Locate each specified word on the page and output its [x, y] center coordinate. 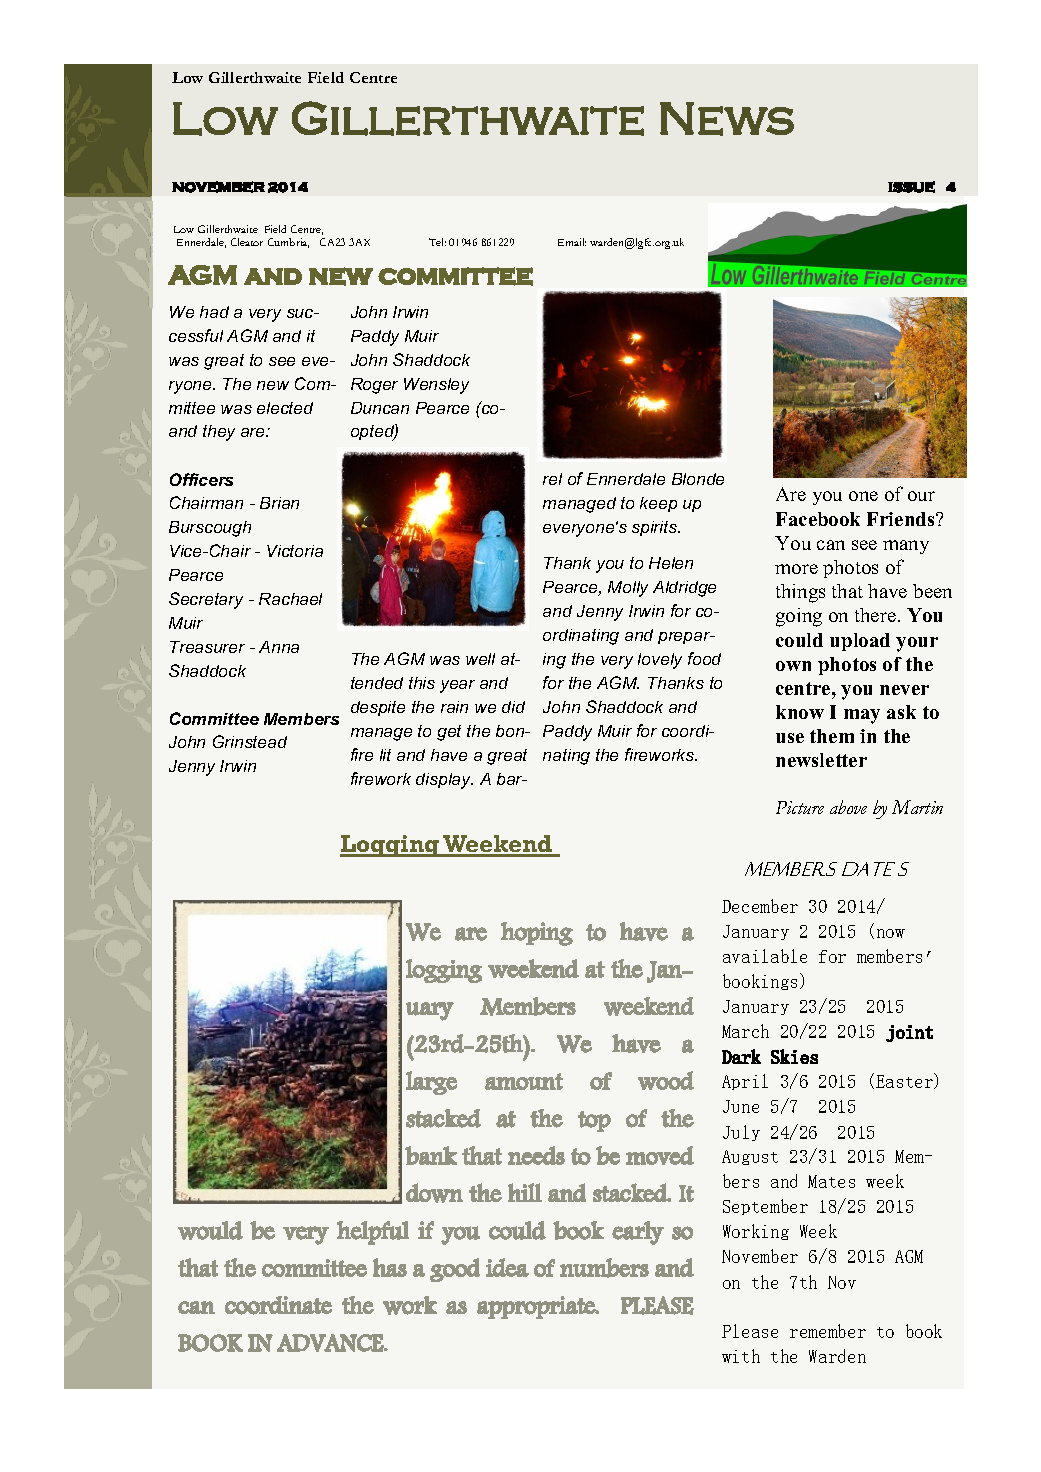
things [800, 593]
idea [507, 1267]
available [765, 956]
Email [572, 242]
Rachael [290, 599]
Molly [628, 589]
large [431, 1083]
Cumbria [288, 243]
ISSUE [911, 187]
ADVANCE [331, 1343]
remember [828, 1331]
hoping [537, 934]
